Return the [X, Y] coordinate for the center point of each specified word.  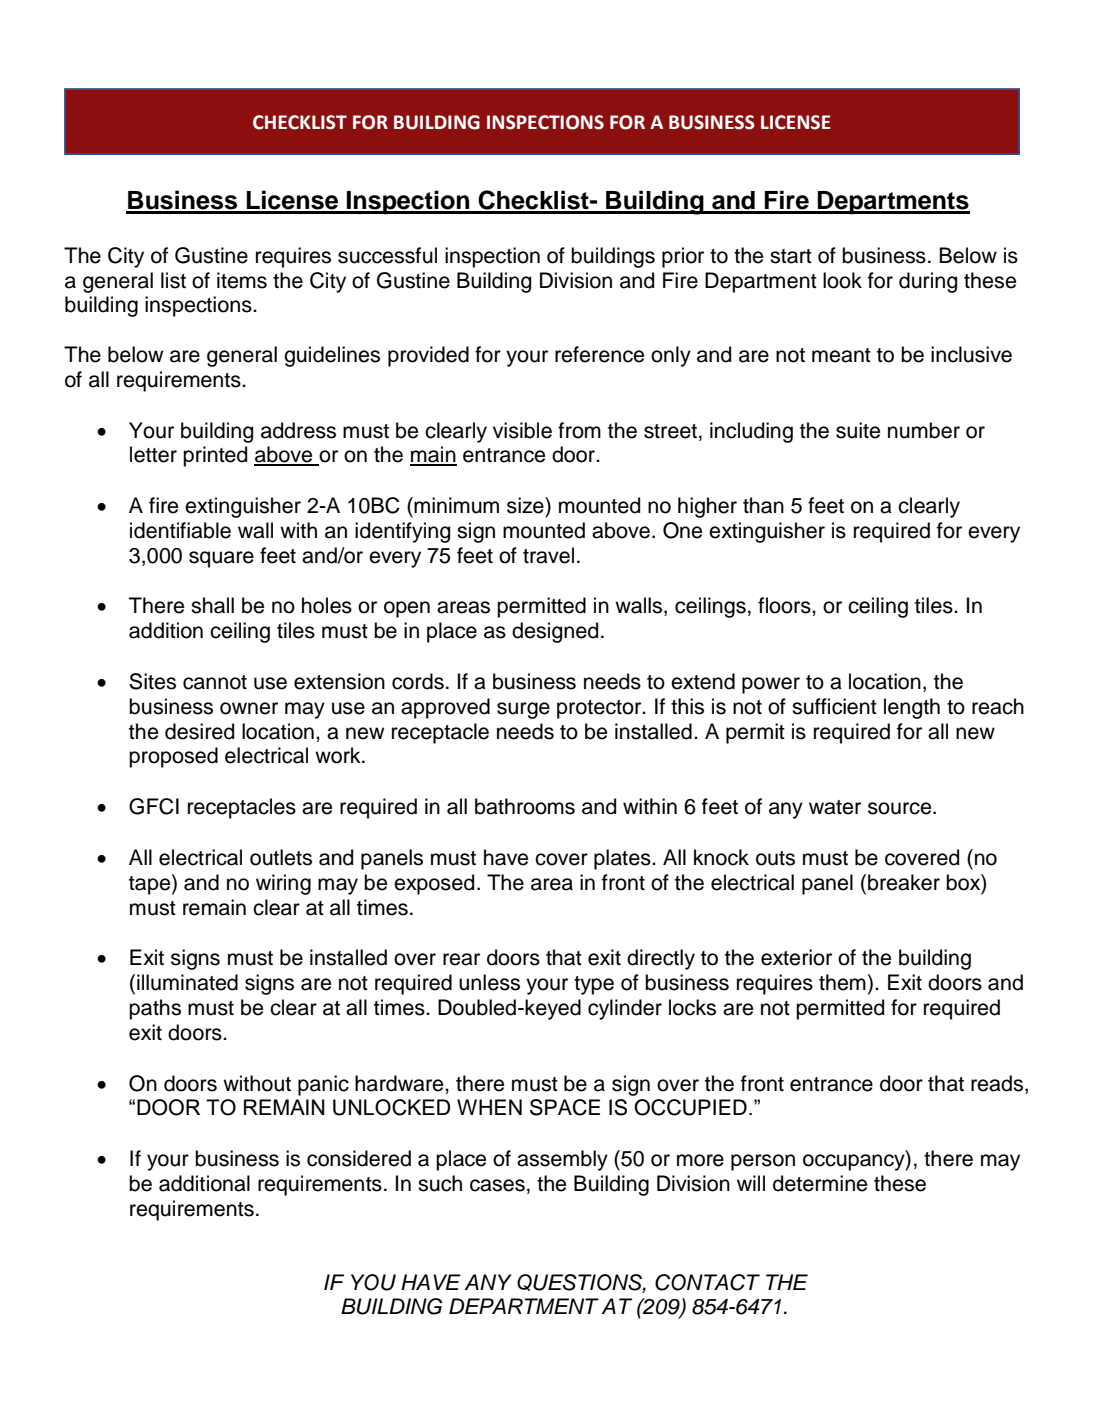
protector [600, 709]
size [526, 505]
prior [683, 257]
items [242, 280]
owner [249, 708]
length [912, 708]
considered [359, 1158]
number [924, 430]
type [594, 985]
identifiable [180, 530]
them [842, 982]
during [928, 282]
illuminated [187, 982]
